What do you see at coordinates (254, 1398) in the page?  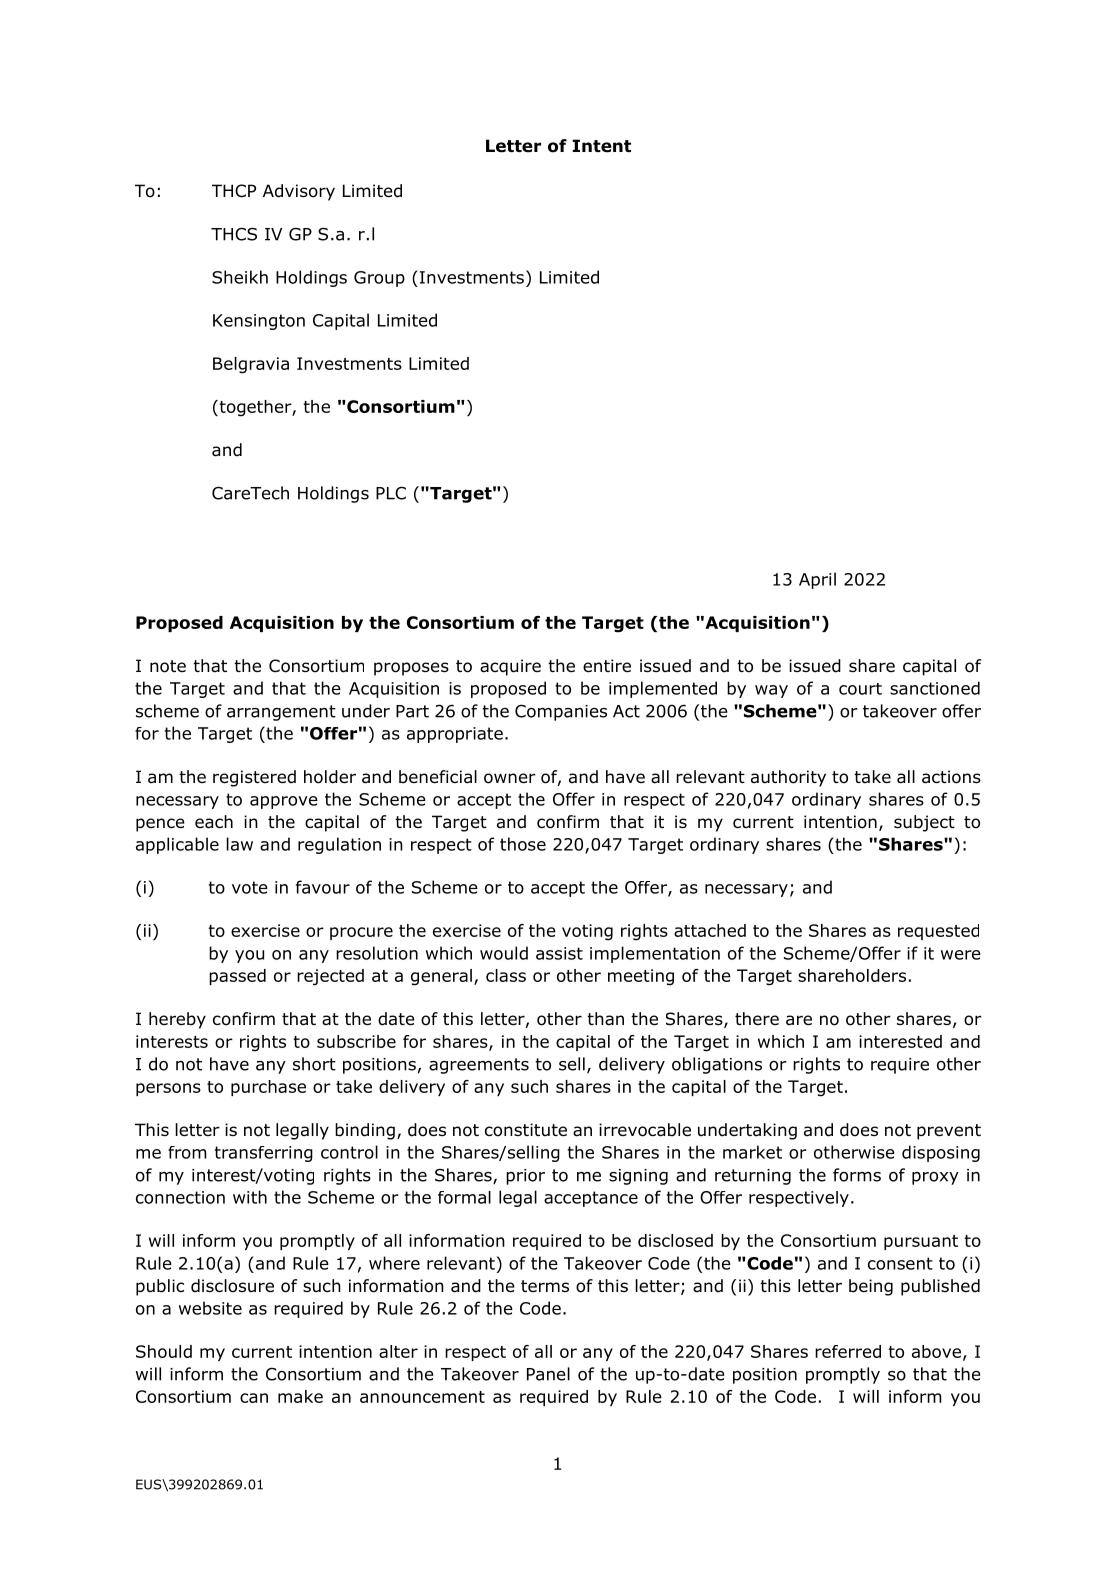 I see `can` at bounding box center [254, 1398].
